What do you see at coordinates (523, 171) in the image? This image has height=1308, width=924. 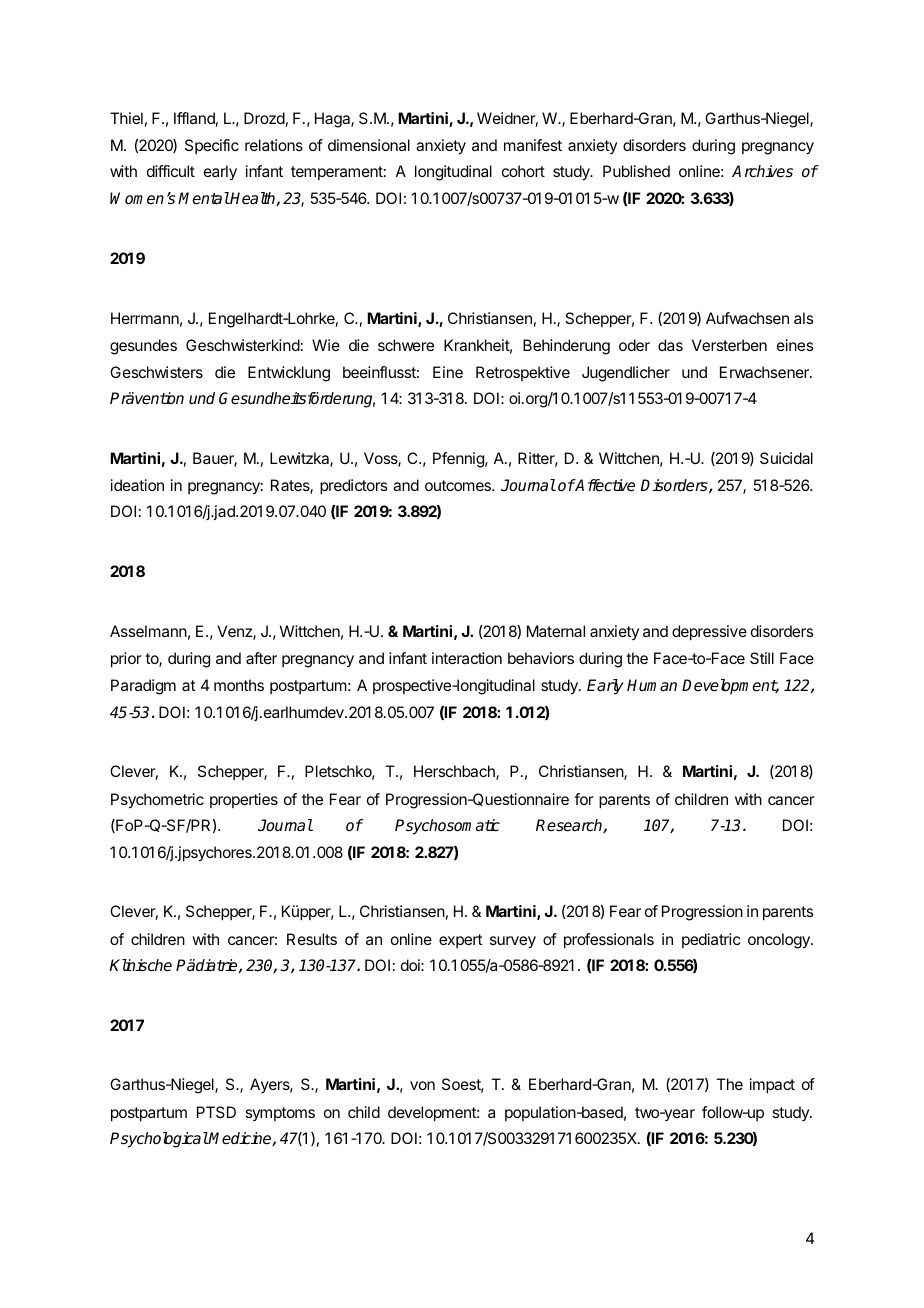 I see `cohort` at bounding box center [523, 171].
